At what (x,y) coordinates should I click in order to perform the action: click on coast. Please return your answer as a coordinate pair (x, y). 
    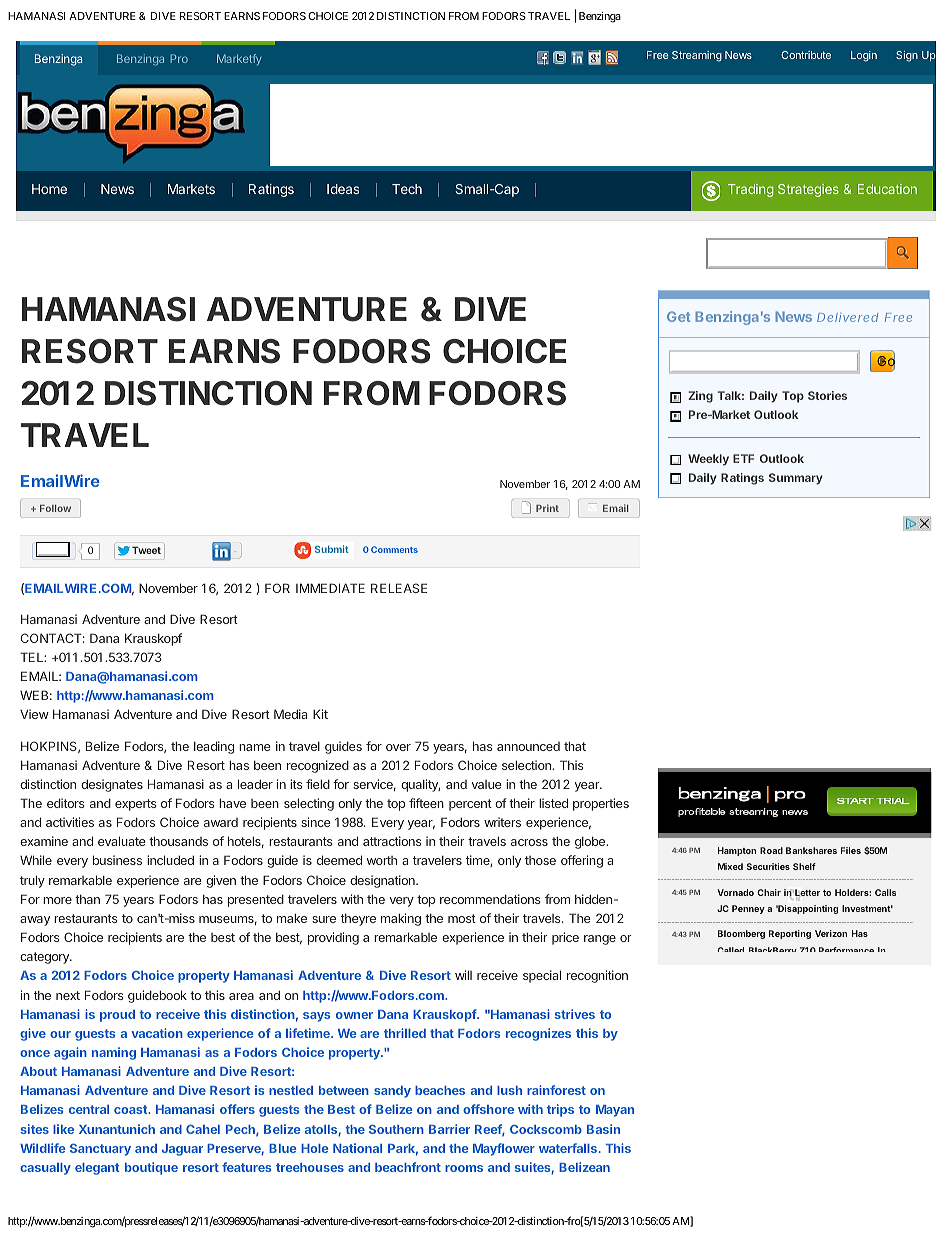
    Looking at the image, I should click on (131, 1109).
